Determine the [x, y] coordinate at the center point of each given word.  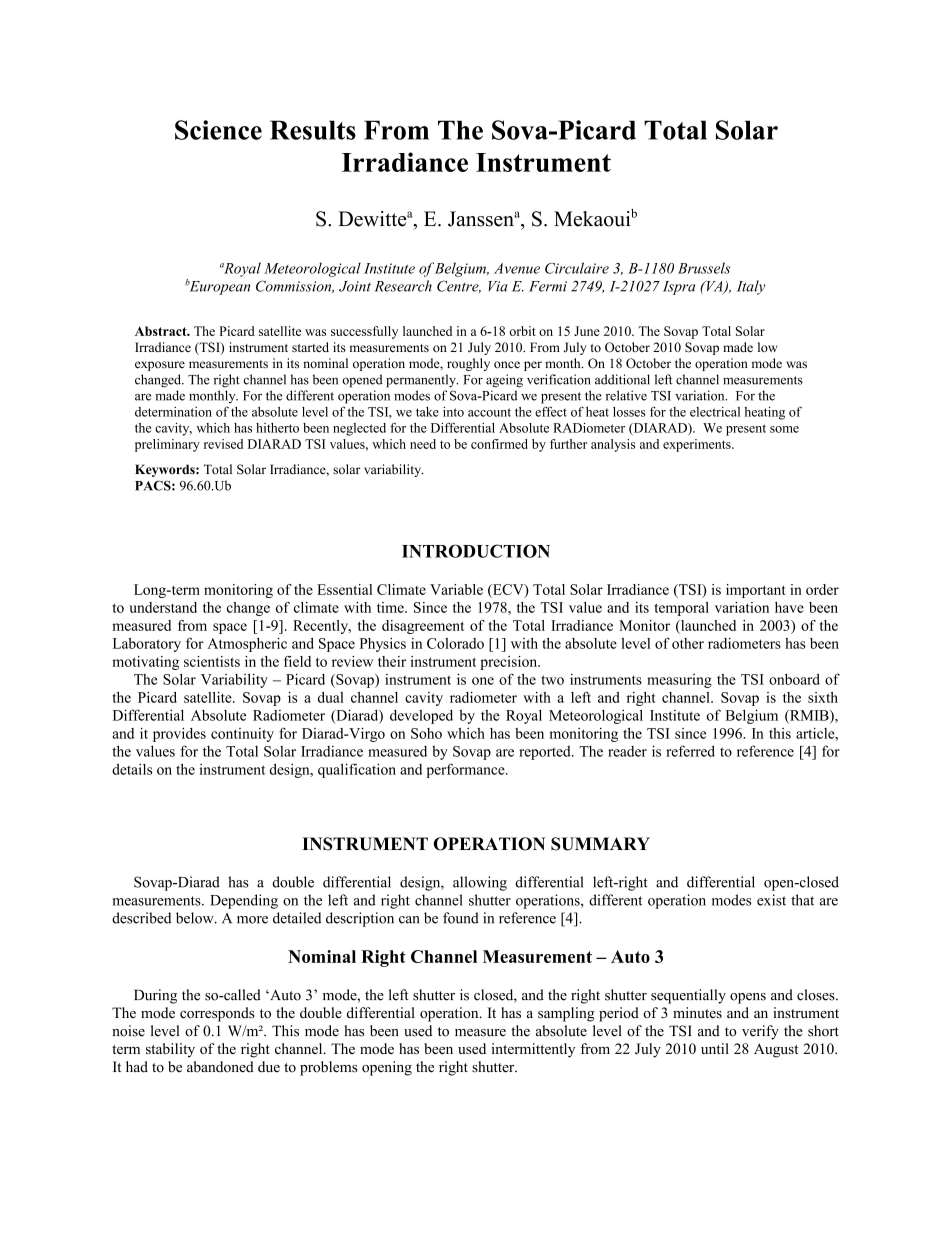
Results [313, 130]
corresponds [217, 1014]
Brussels [704, 268]
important [756, 591]
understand [163, 607]
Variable [456, 589]
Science [218, 130]
